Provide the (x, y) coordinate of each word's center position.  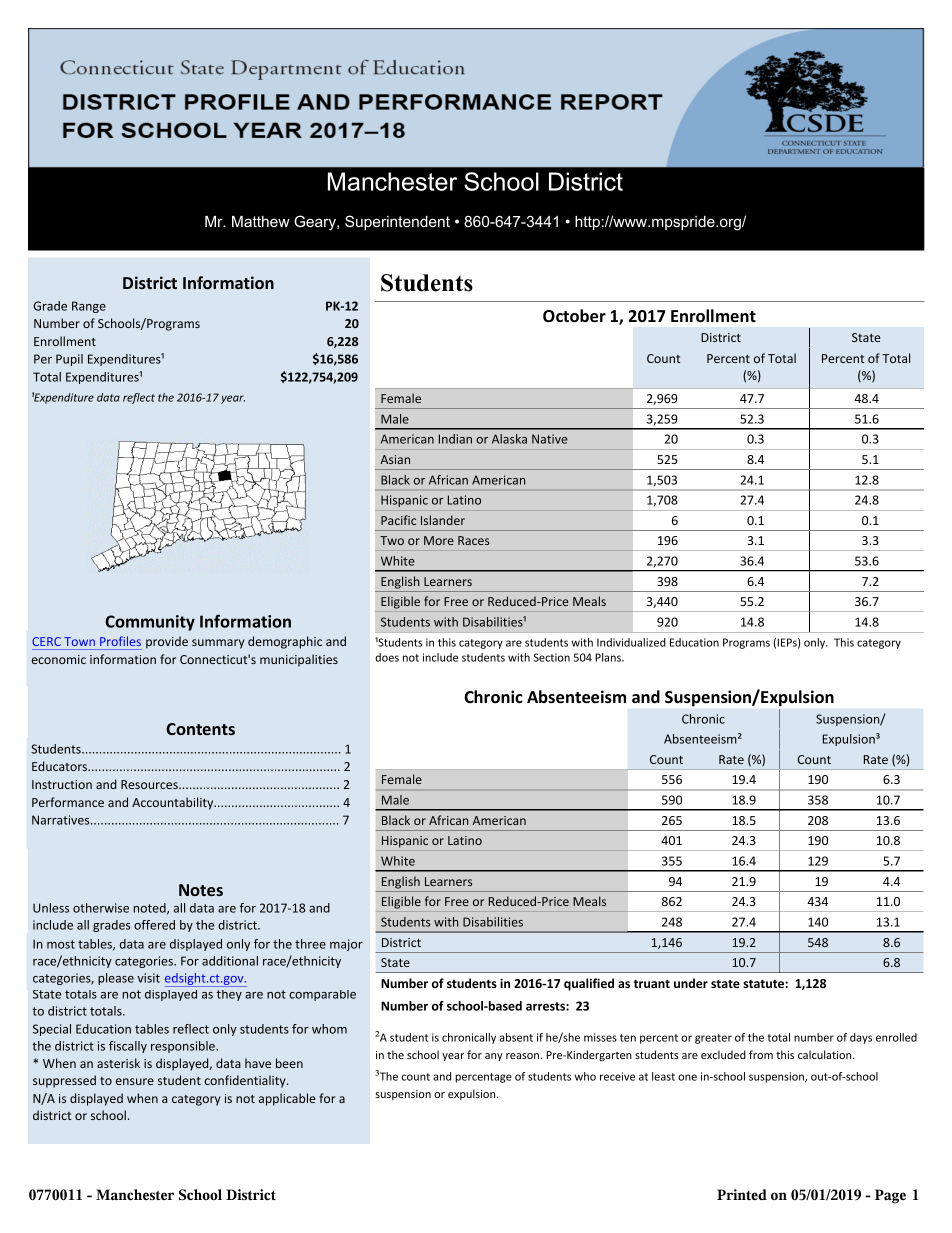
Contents (200, 729)
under (691, 983)
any (494, 1057)
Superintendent (397, 222)
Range (89, 307)
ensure (135, 1081)
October (574, 316)
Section (551, 657)
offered (154, 925)
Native (550, 439)
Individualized (631, 642)
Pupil (69, 360)
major (346, 945)
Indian (455, 439)
